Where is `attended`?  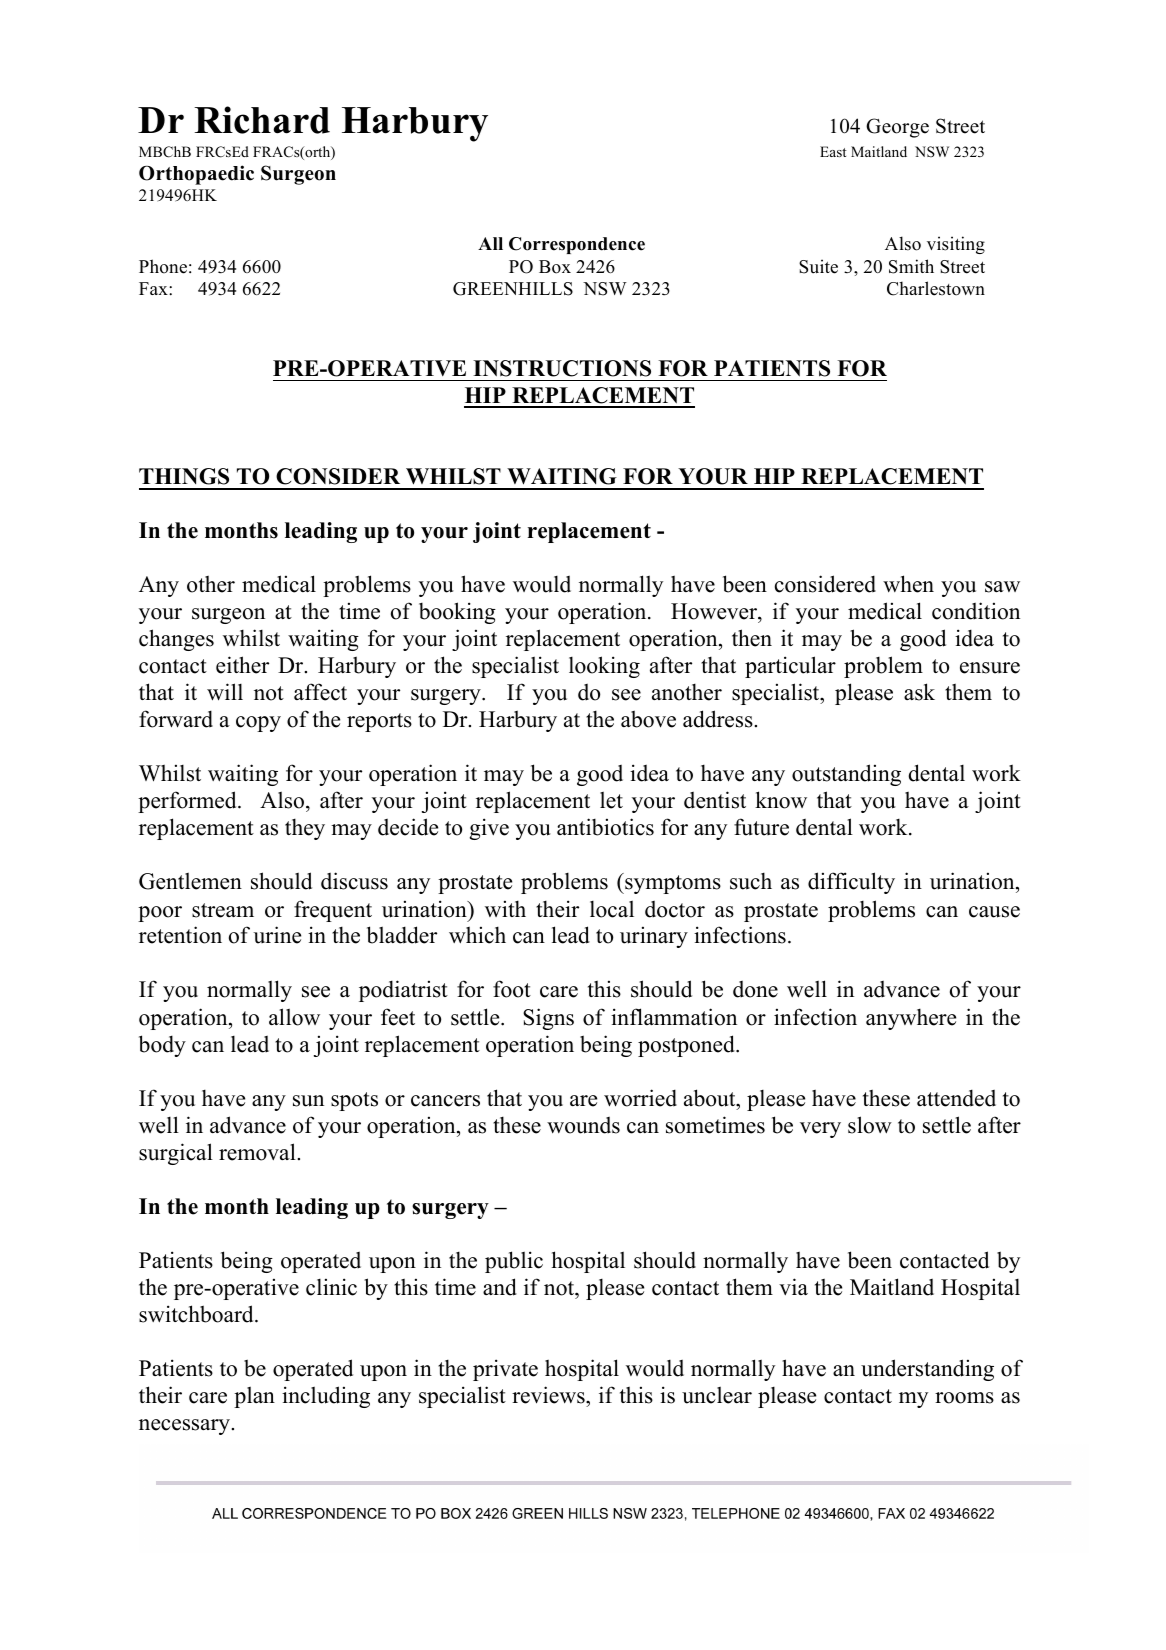
attended is located at coordinates (956, 1098).
